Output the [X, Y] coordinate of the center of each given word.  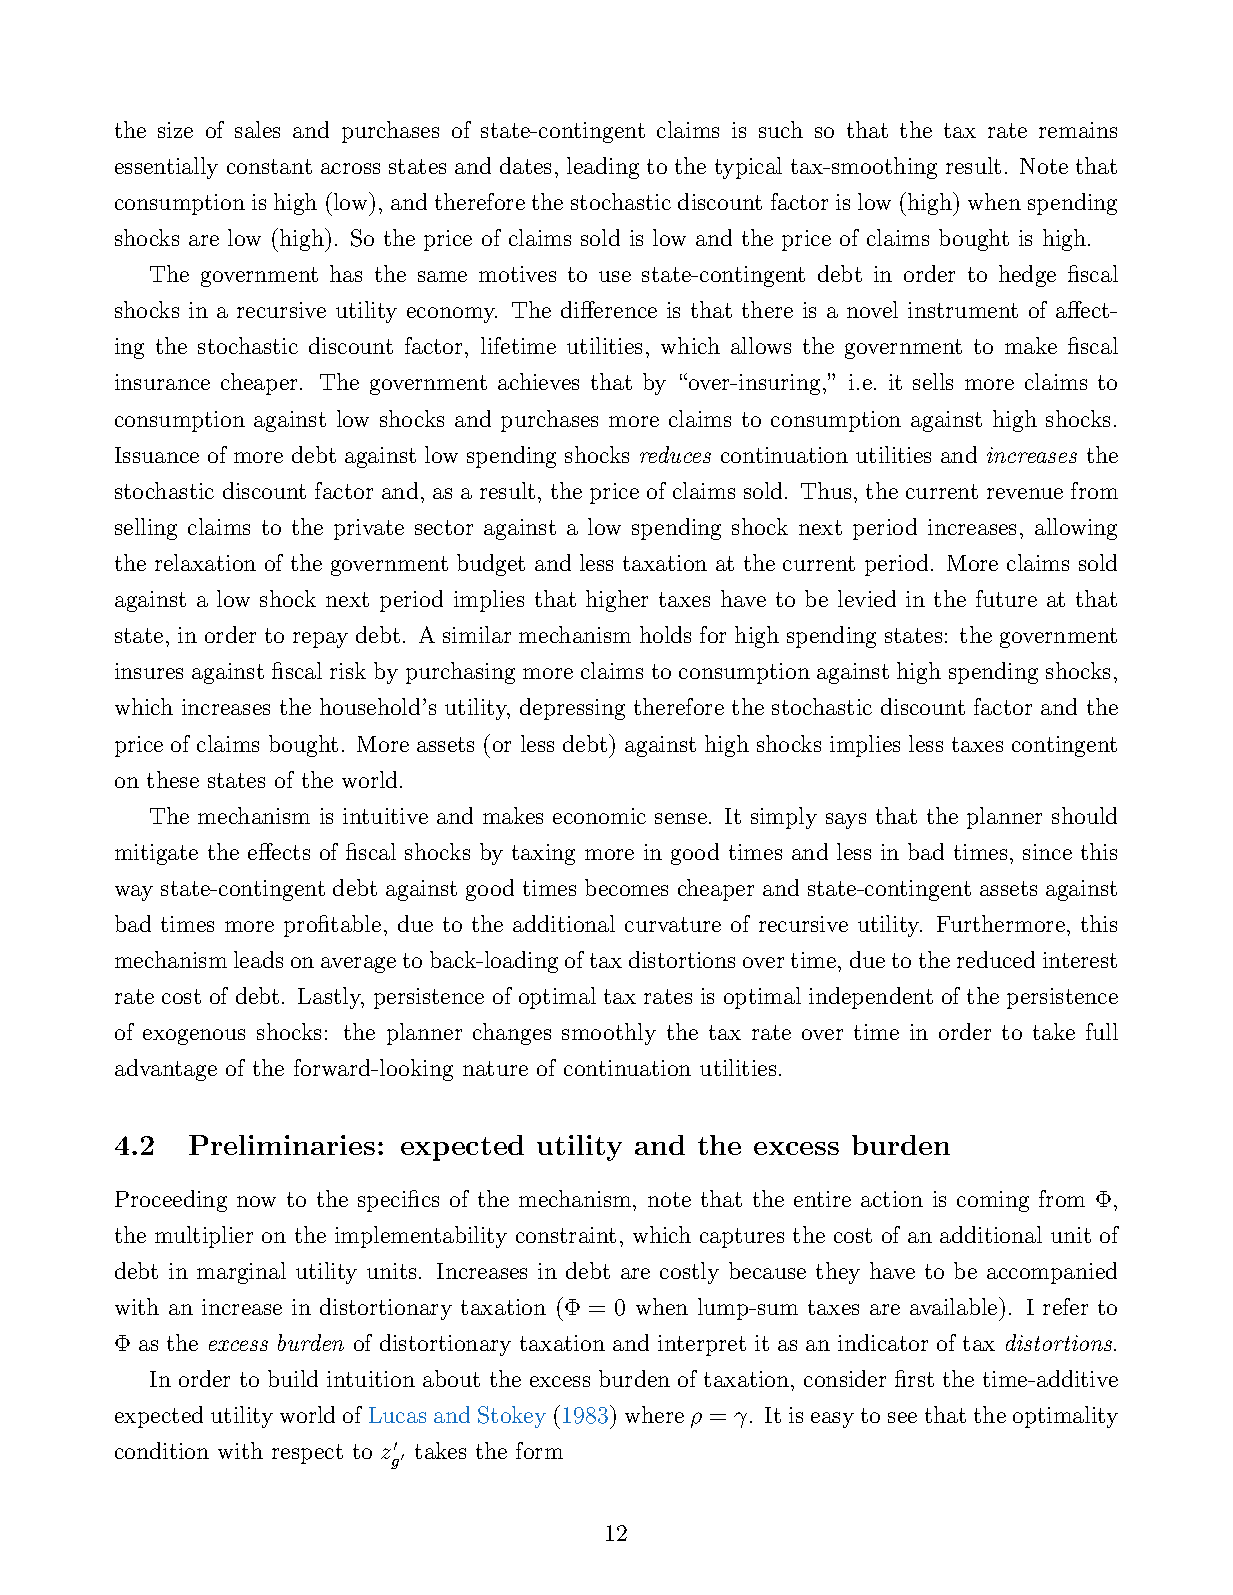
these [173, 779]
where [654, 1414]
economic [599, 816]
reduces [675, 454]
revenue [1025, 493]
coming [993, 1201]
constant [269, 166]
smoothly [609, 1034]
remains [1078, 130]
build [293, 1378]
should [1084, 815]
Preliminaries [282, 1145]
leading [603, 168]
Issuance [157, 455]
